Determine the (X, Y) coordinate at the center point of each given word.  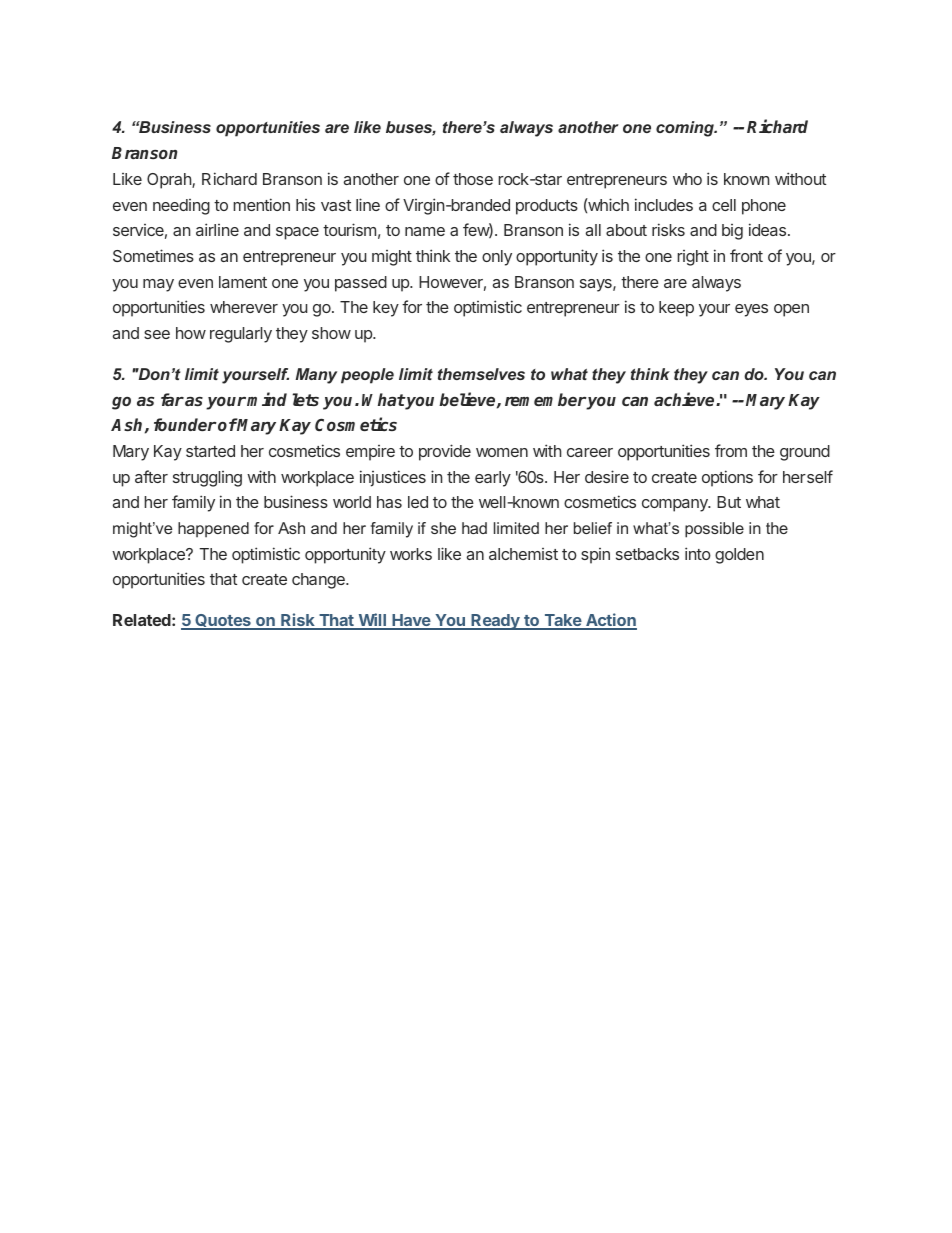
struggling (207, 479)
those (473, 179)
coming (686, 129)
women (502, 452)
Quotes (223, 622)
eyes (751, 310)
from (731, 450)
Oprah (170, 181)
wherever (244, 307)
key (386, 309)
